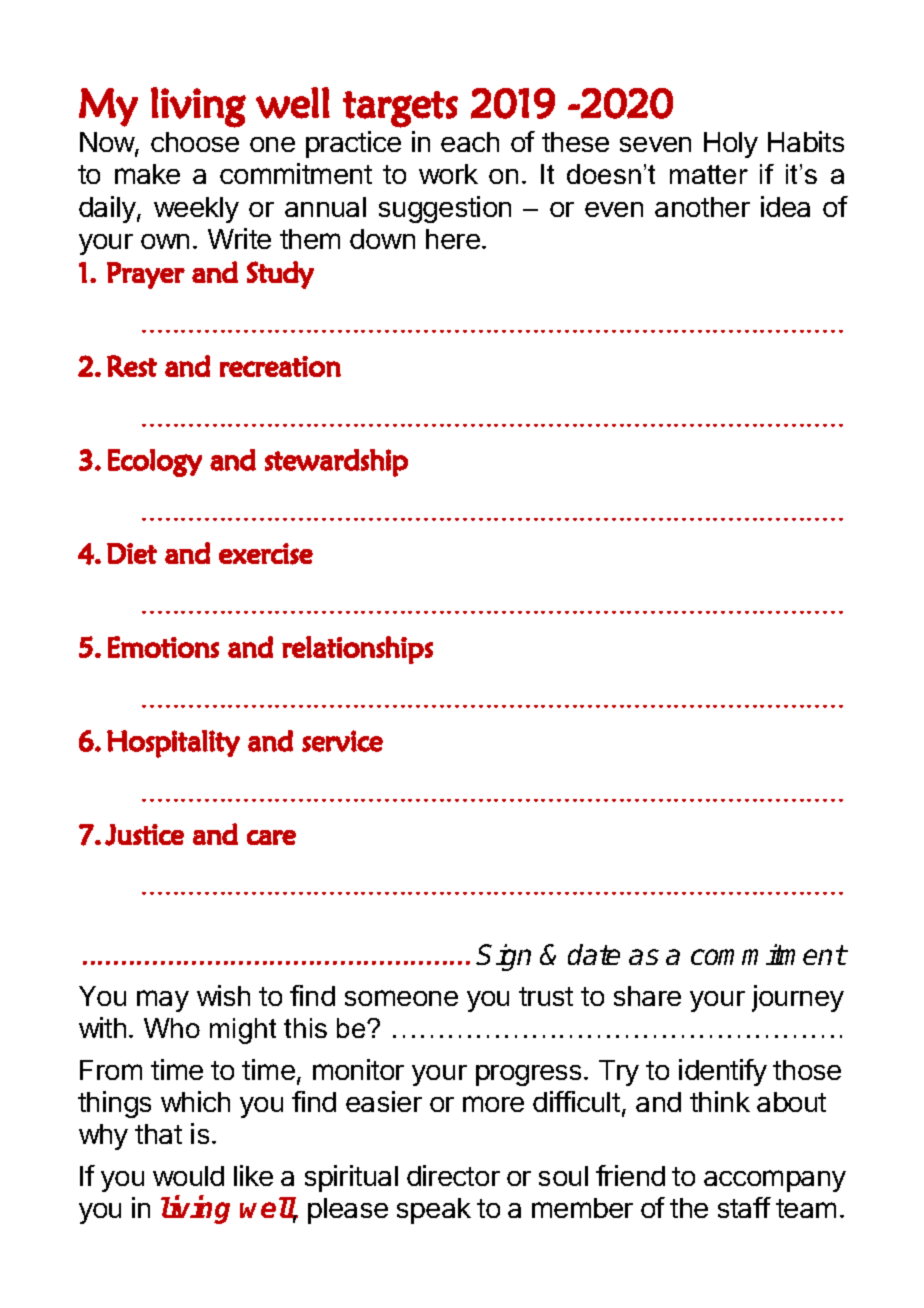  I want to click on choose, so click(195, 142).
